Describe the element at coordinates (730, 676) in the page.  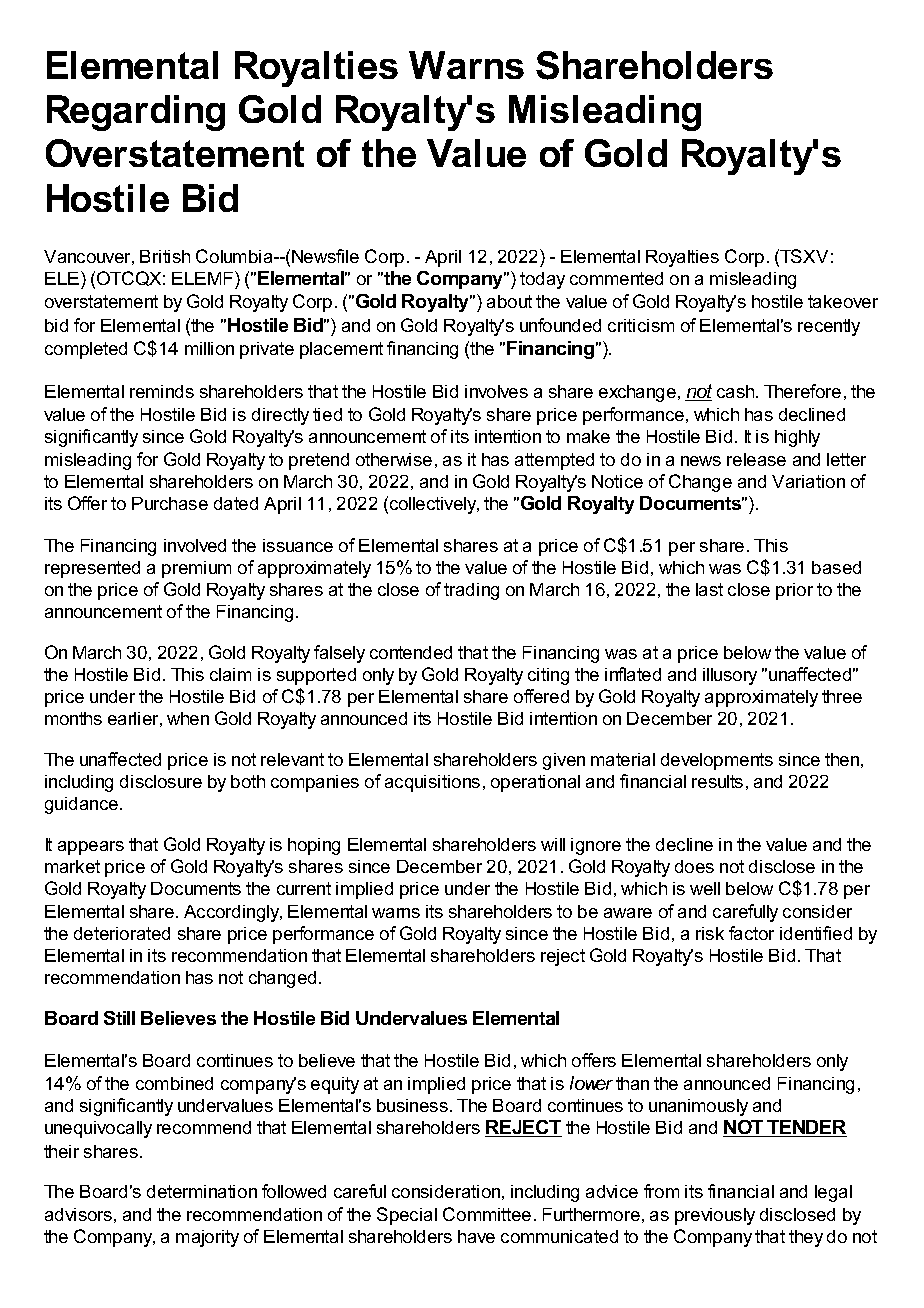
I see `illusory` at that location.
